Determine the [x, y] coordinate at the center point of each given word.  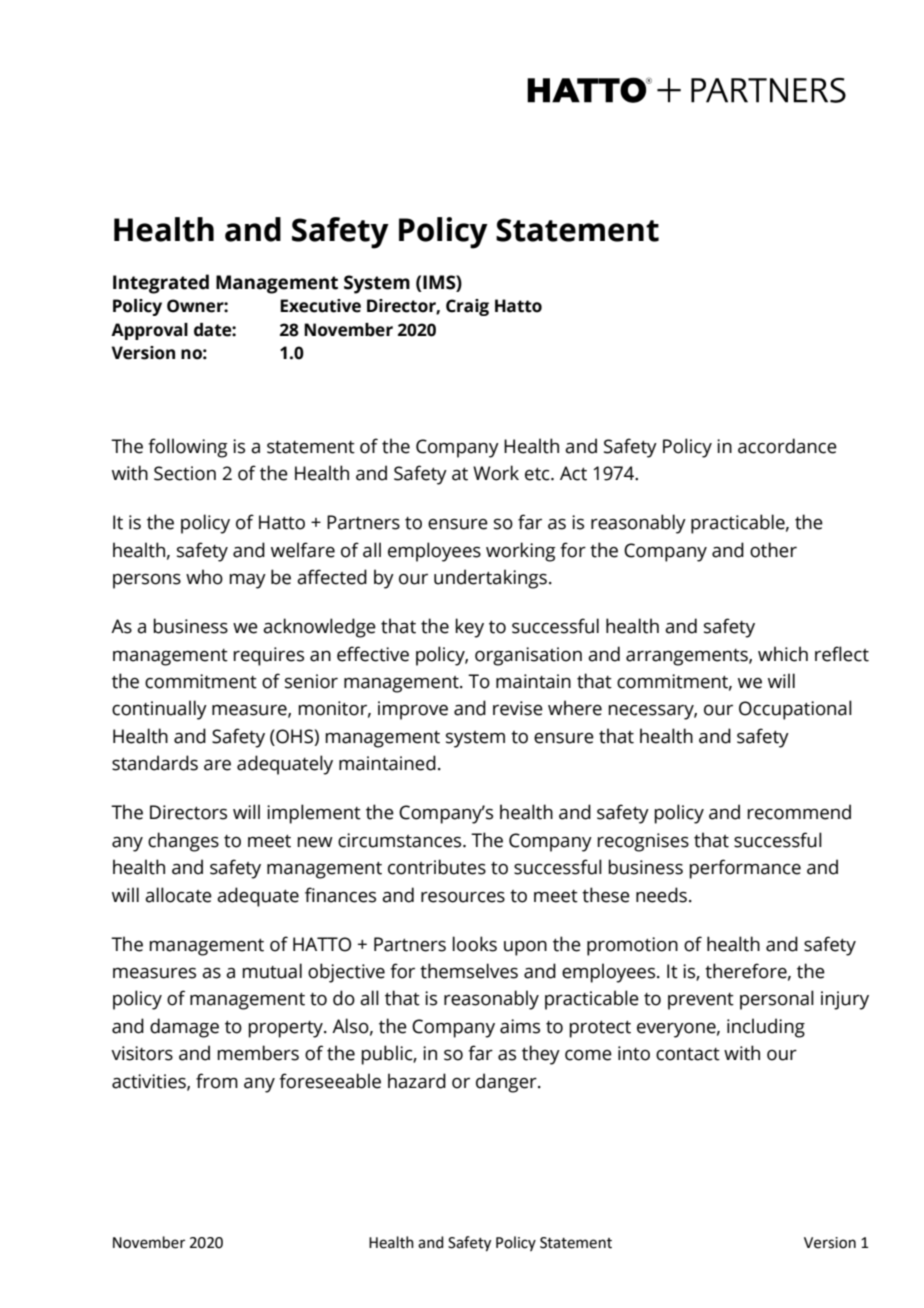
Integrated [161, 284]
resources [463, 897]
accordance [787, 446]
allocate [178, 895]
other [773, 550]
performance [745, 869]
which [783, 654]
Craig [467, 307]
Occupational [795, 710]
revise [518, 708]
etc [538, 474]
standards [155, 763]
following [188, 448]
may [247, 581]
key [469, 628]
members [258, 1053]
